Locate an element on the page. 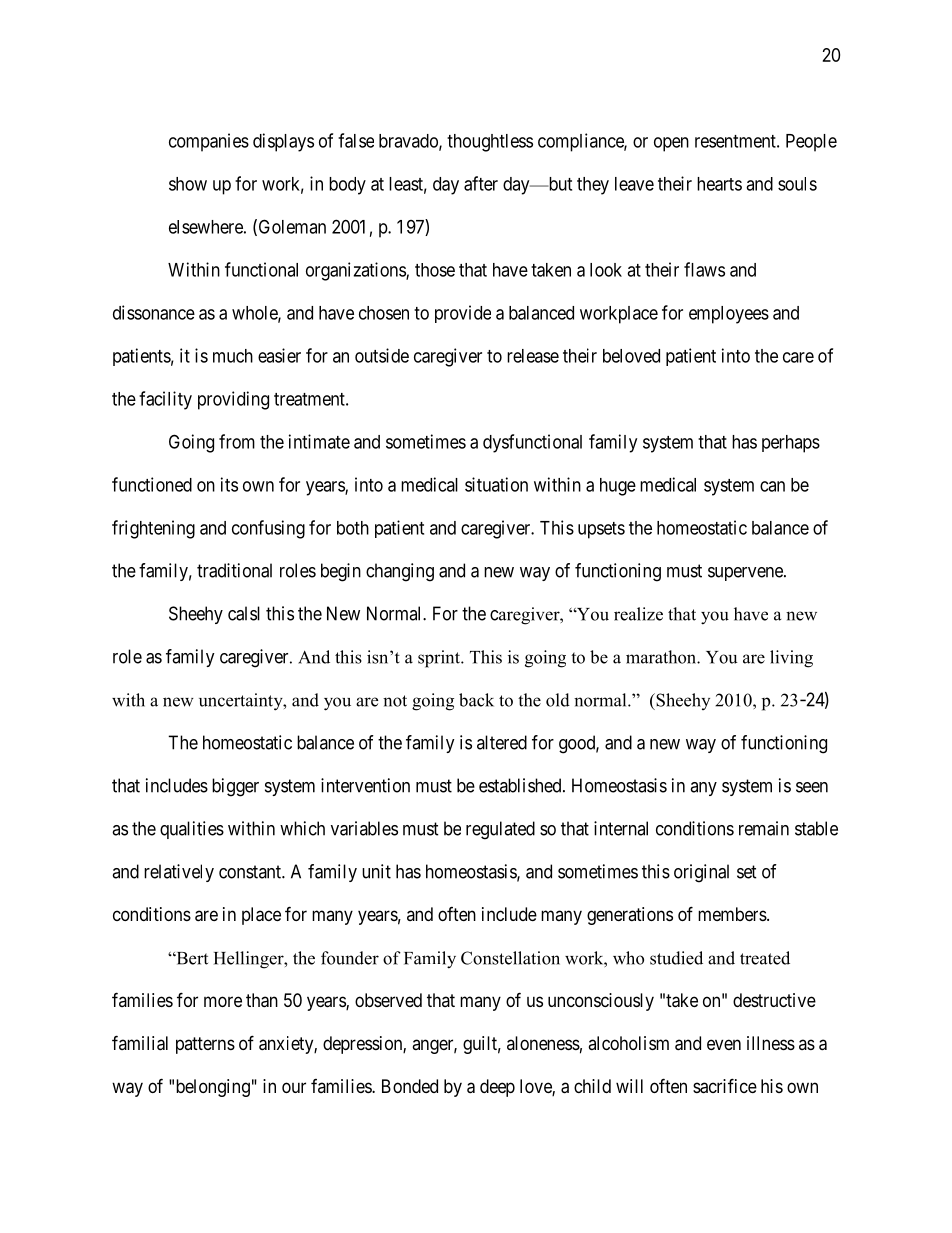 The height and width of the document is (1233, 952). hearts is located at coordinates (719, 184).
